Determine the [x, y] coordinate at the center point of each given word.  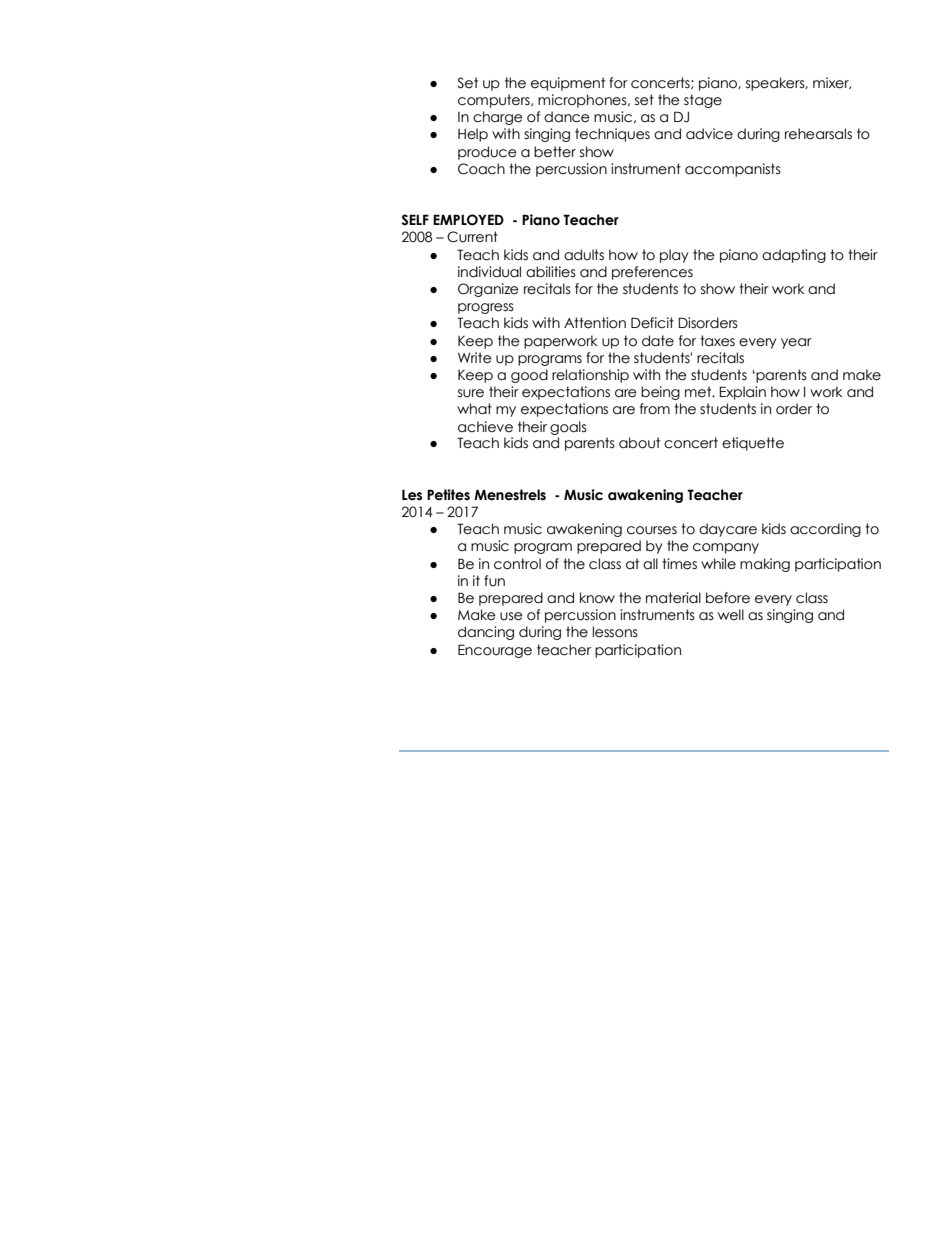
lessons [615, 632]
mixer [832, 83]
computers [495, 101]
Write [475, 358]
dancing [486, 633]
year [796, 343]
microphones [583, 101]
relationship [590, 376]
